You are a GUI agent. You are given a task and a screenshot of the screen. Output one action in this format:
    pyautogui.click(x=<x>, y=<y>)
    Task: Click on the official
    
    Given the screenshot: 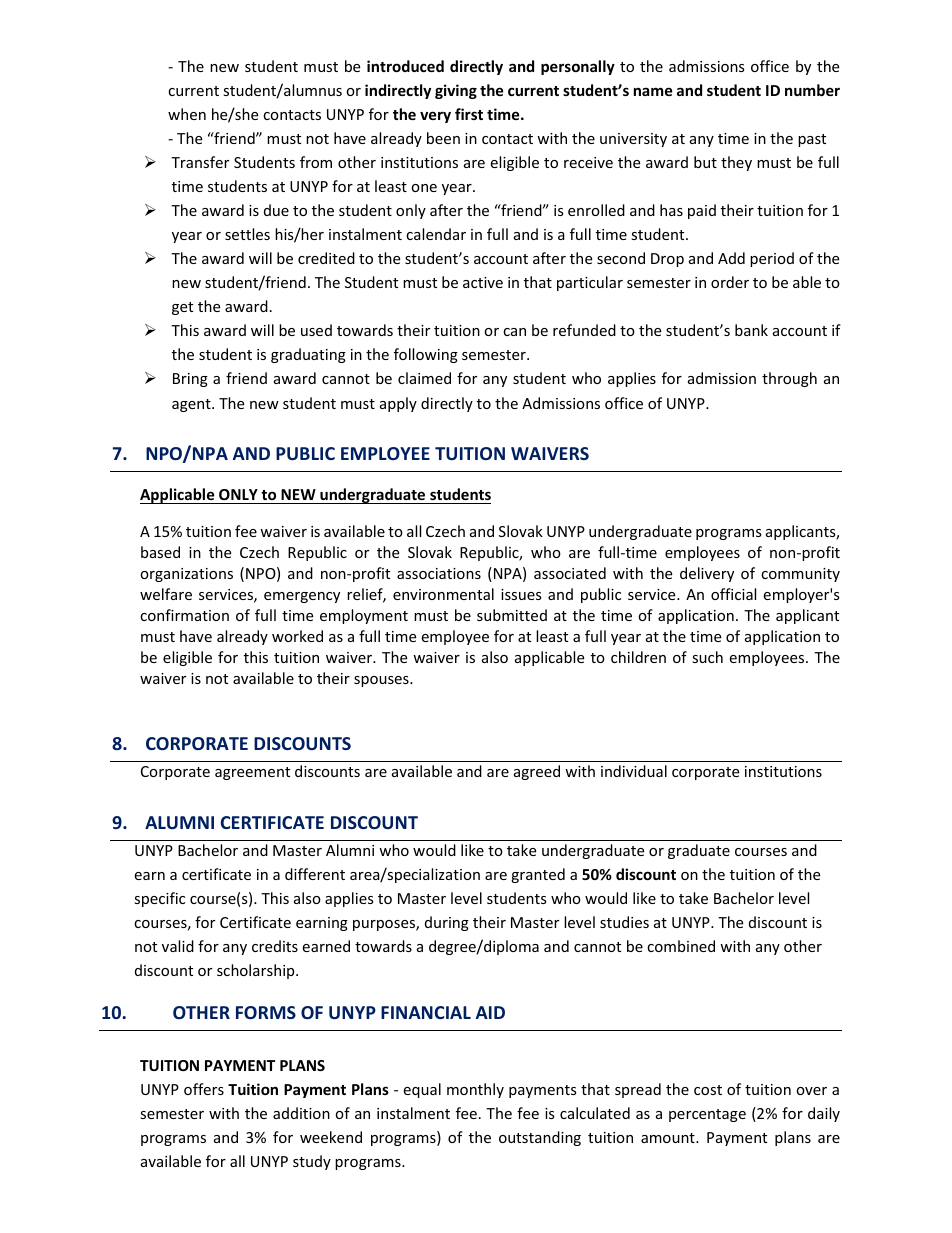 What is the action you would take?
    pyautogui.click(x=733, y=594)
